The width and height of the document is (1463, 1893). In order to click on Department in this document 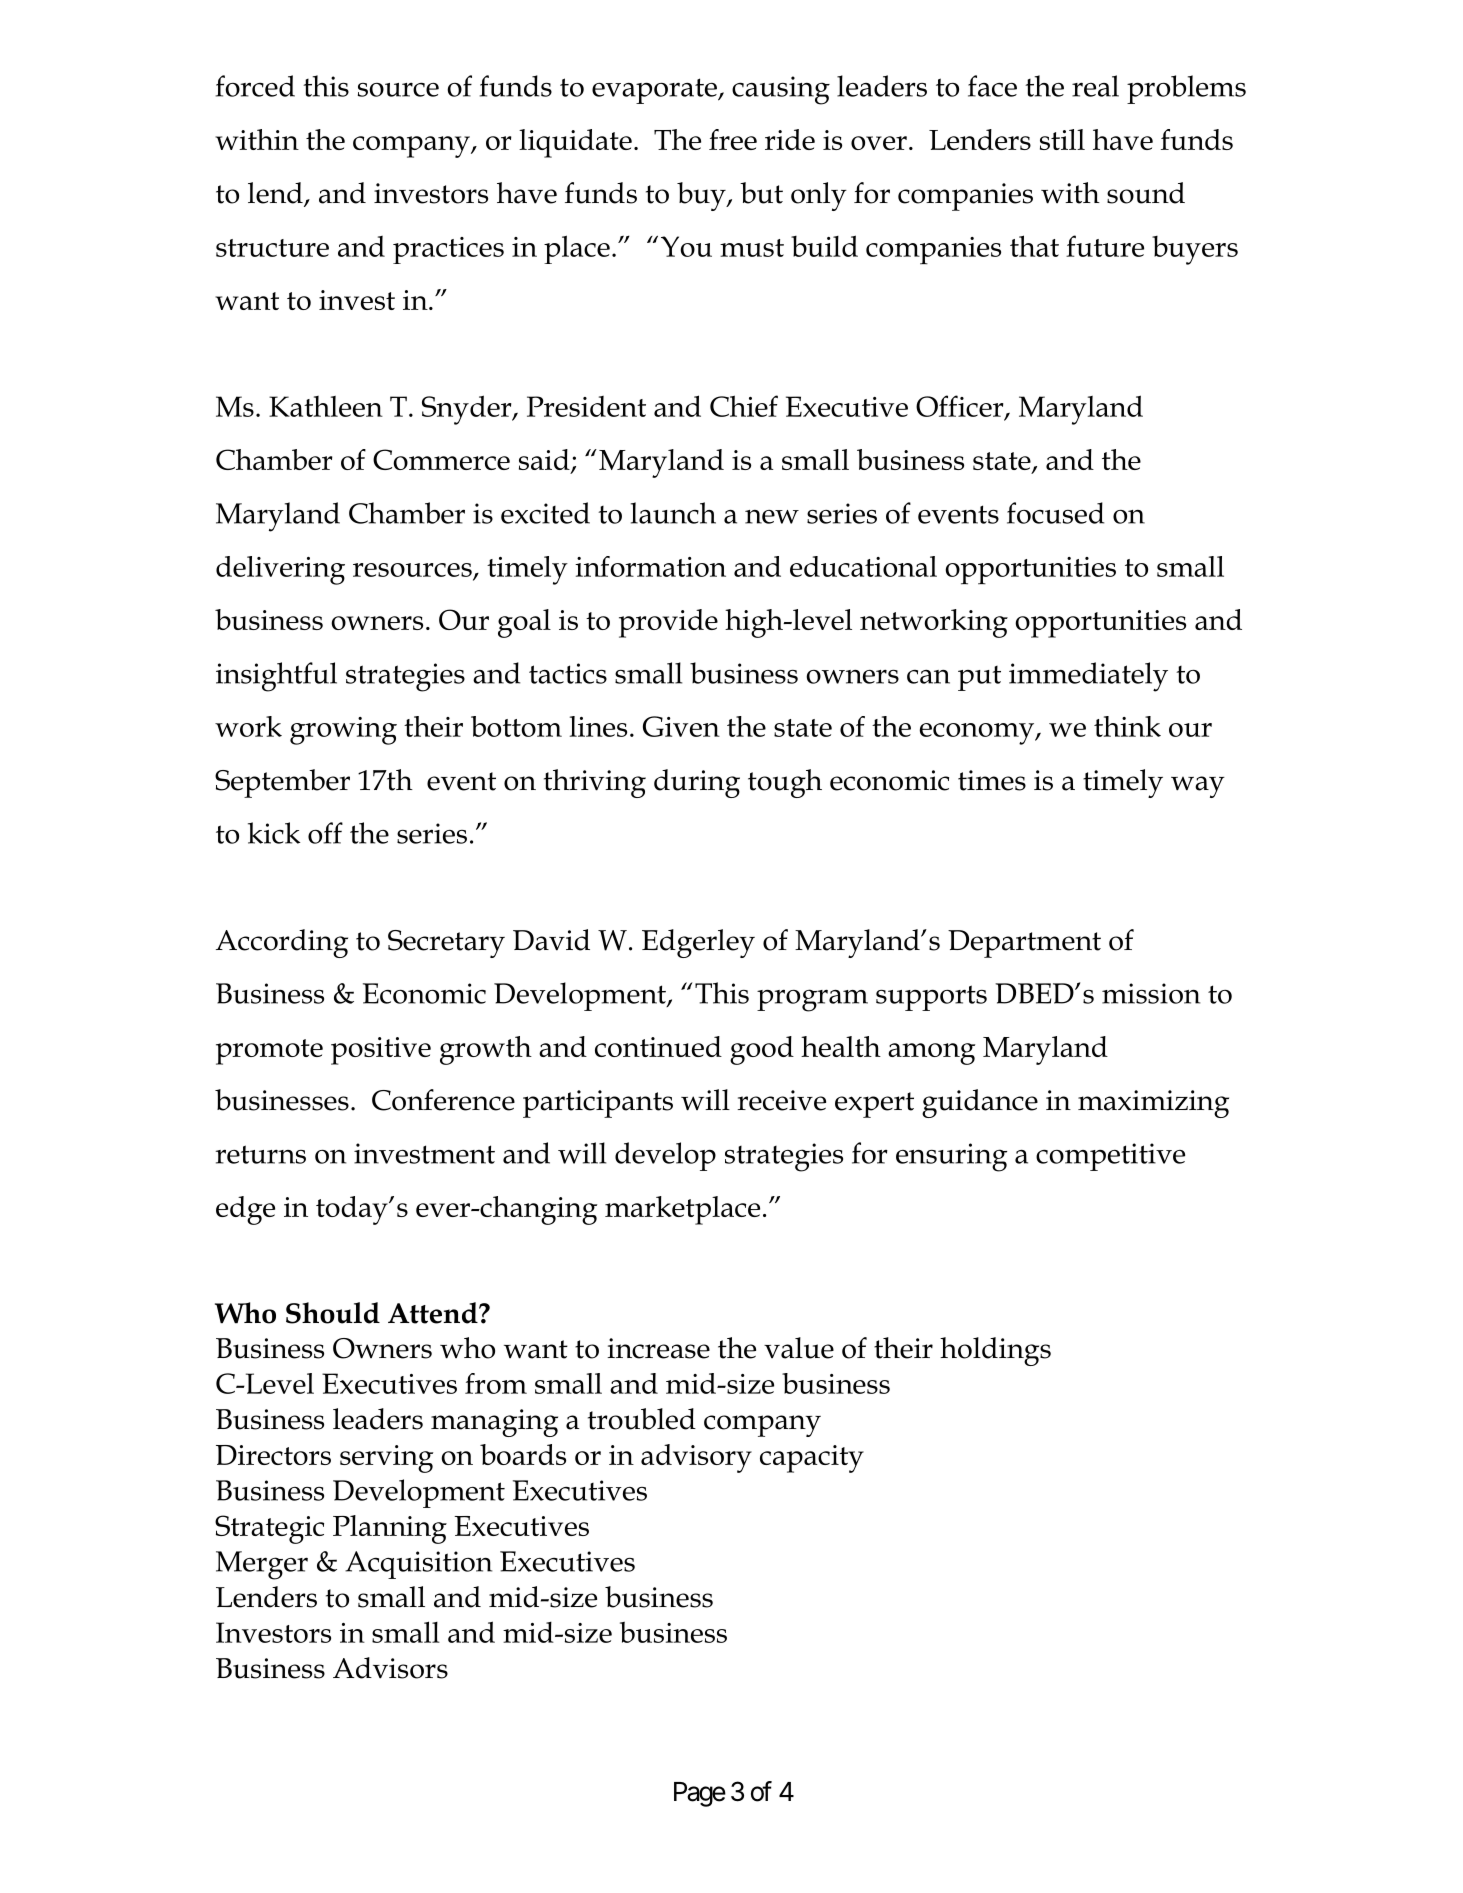, I will do `click(1024, 944)`.
